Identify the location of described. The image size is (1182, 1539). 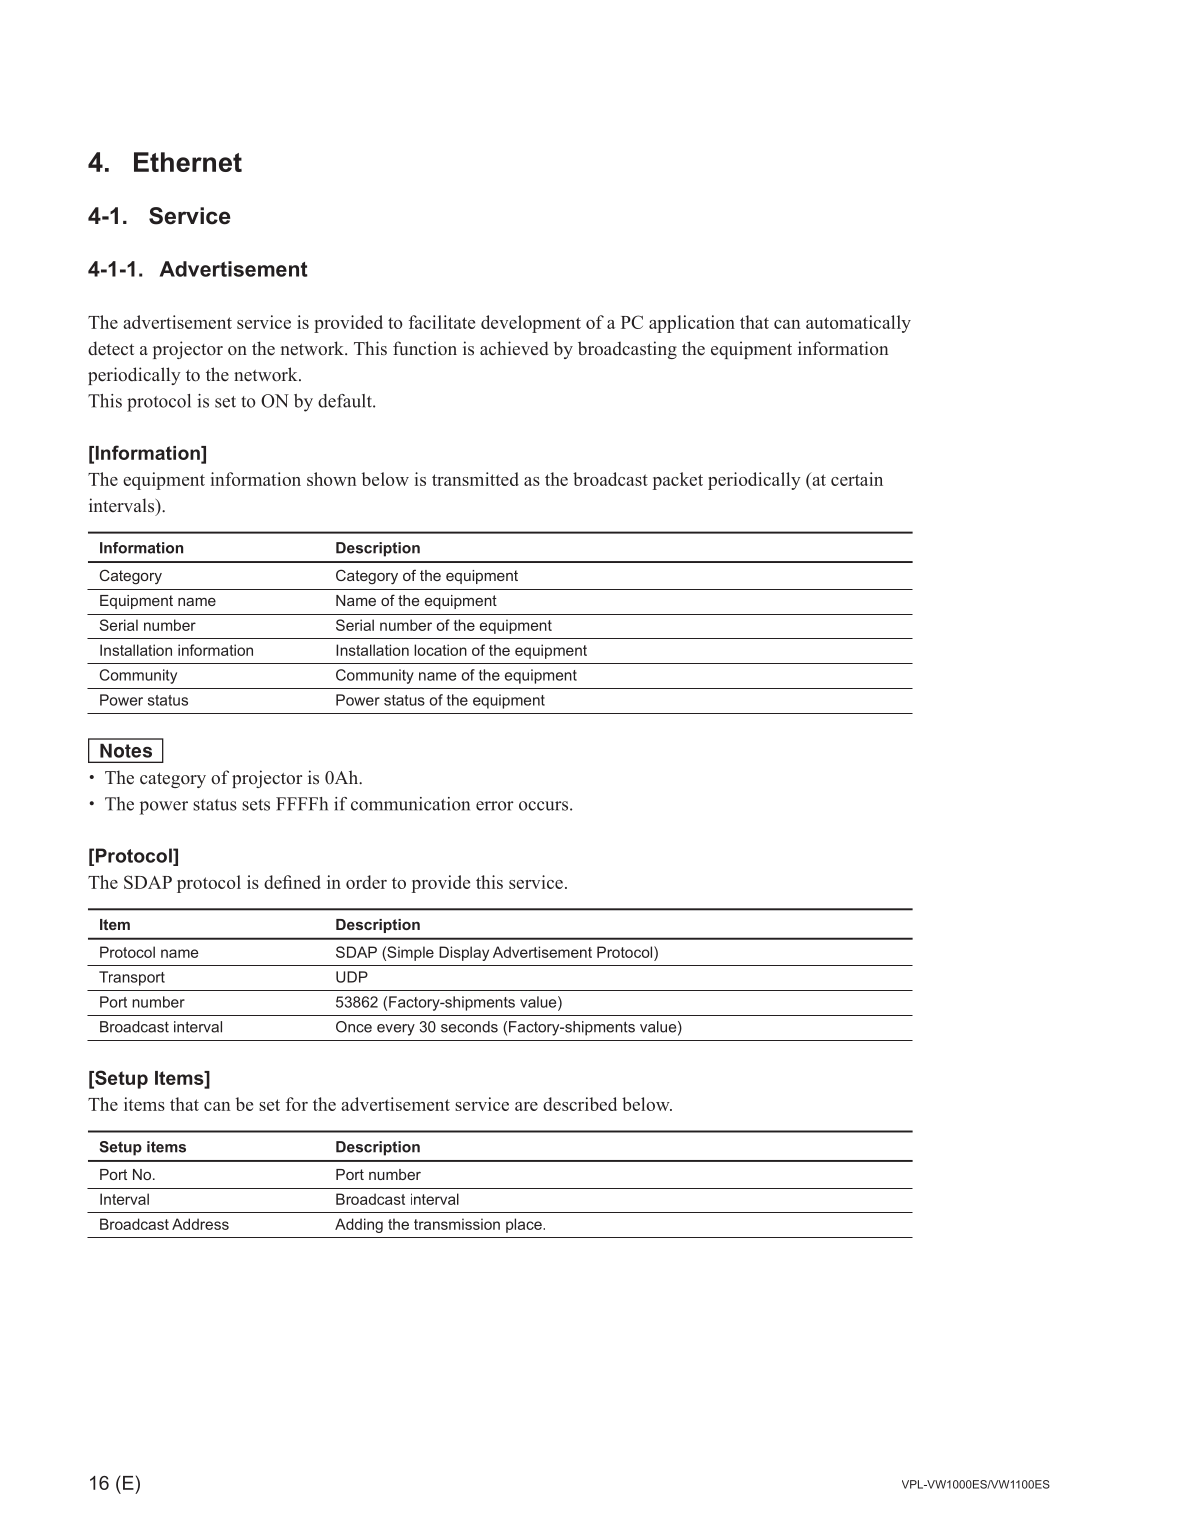
(580, 1104).
